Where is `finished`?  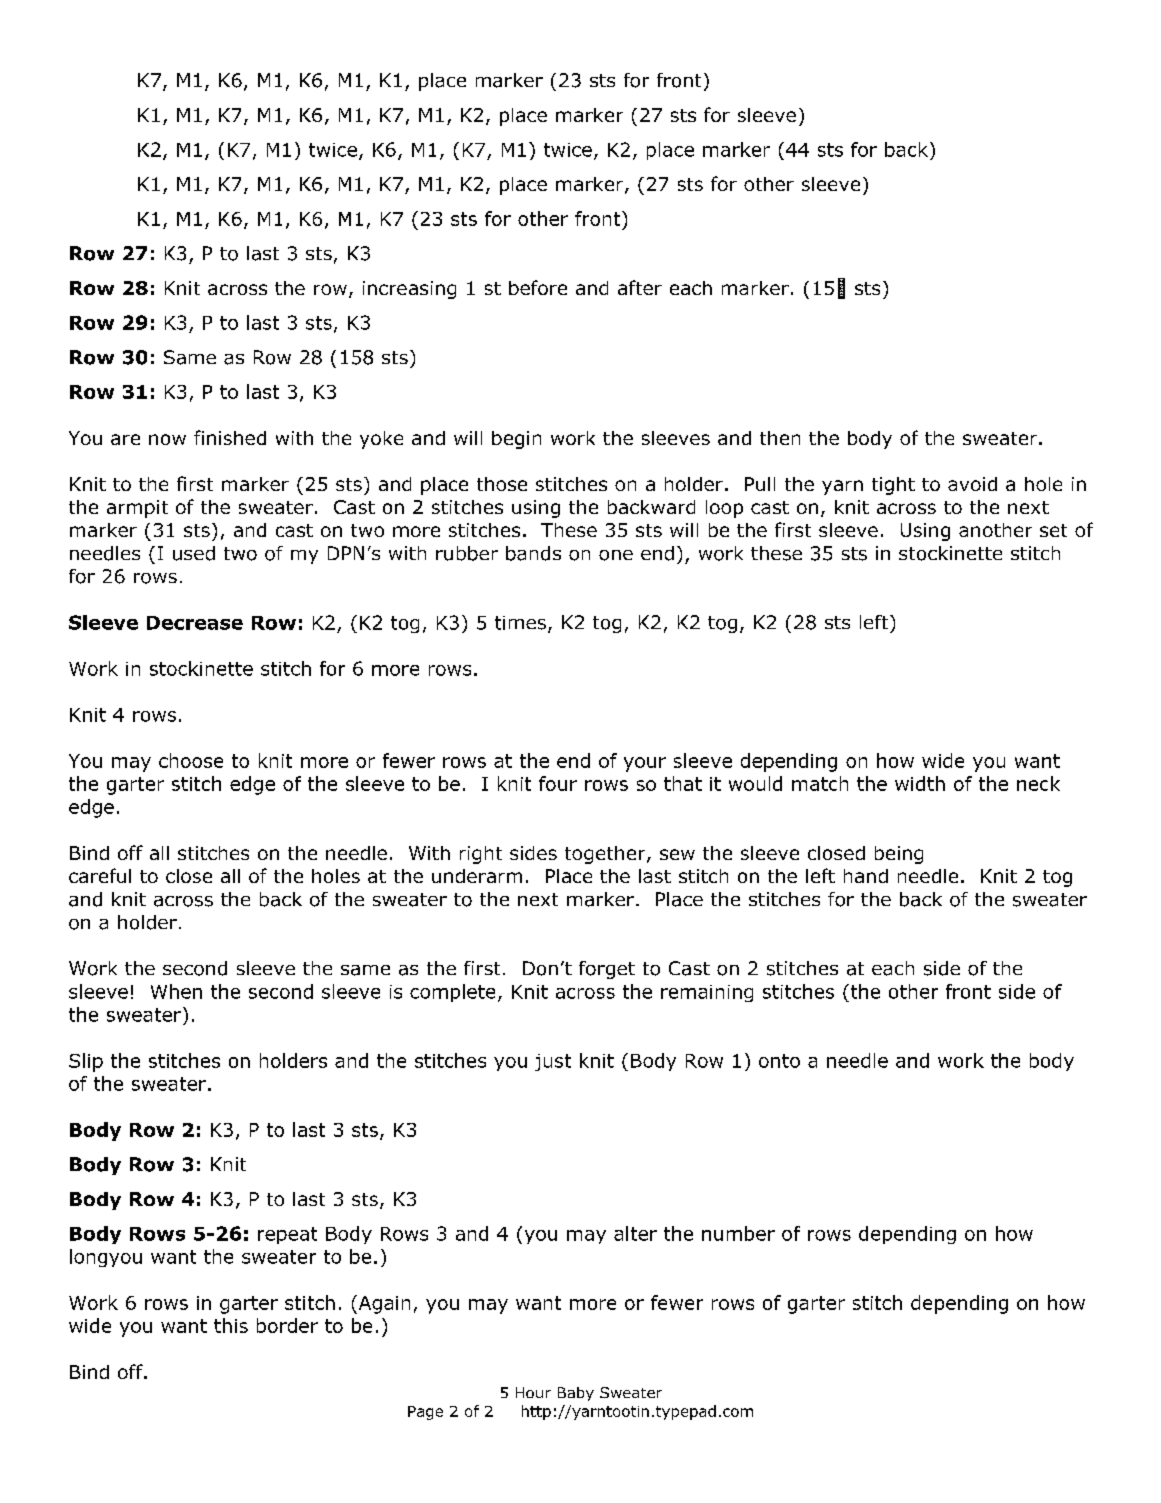 finished is located at coordinates (230, 437).
